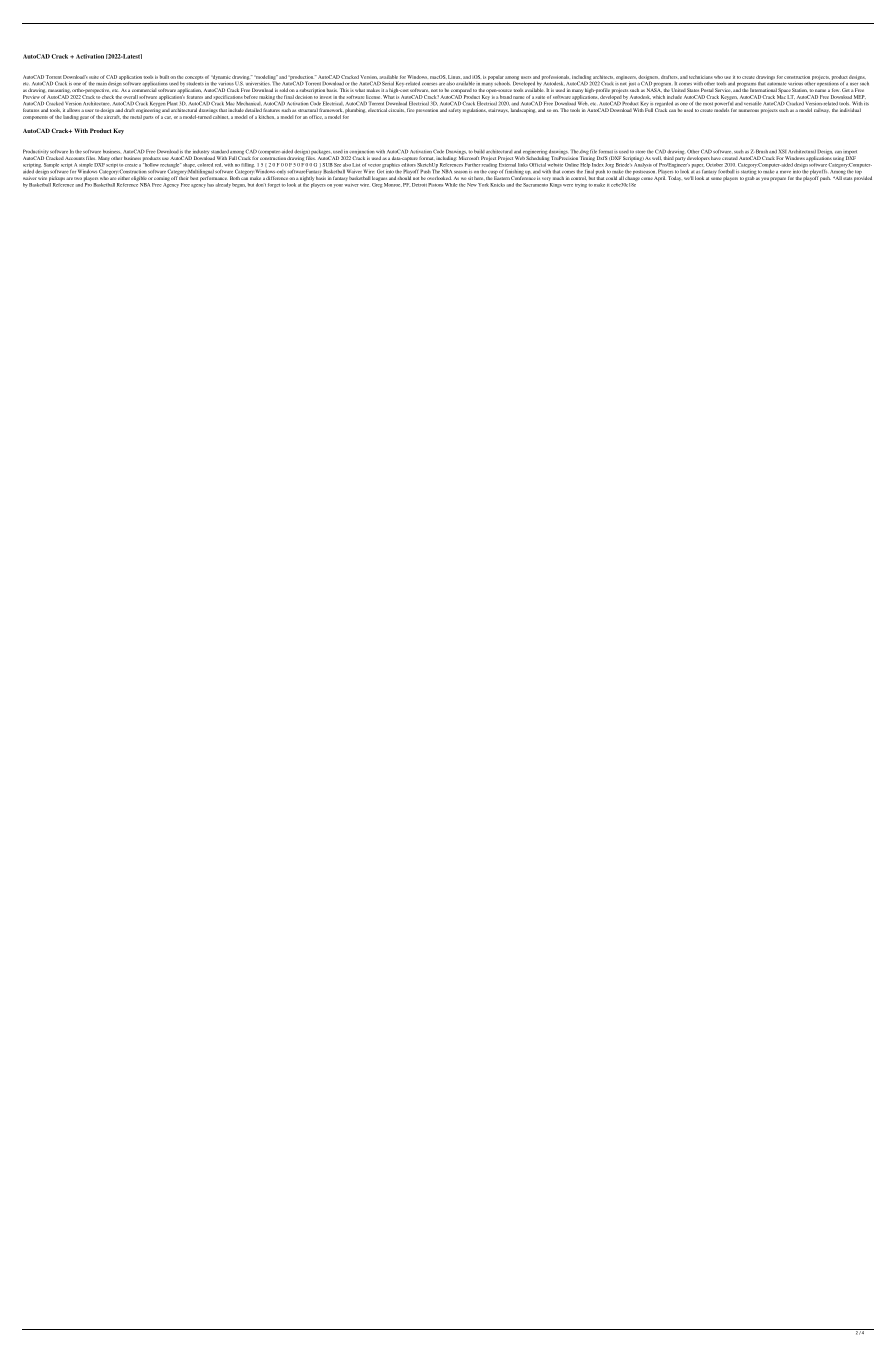  I want to click on build, so click(479, 151).
